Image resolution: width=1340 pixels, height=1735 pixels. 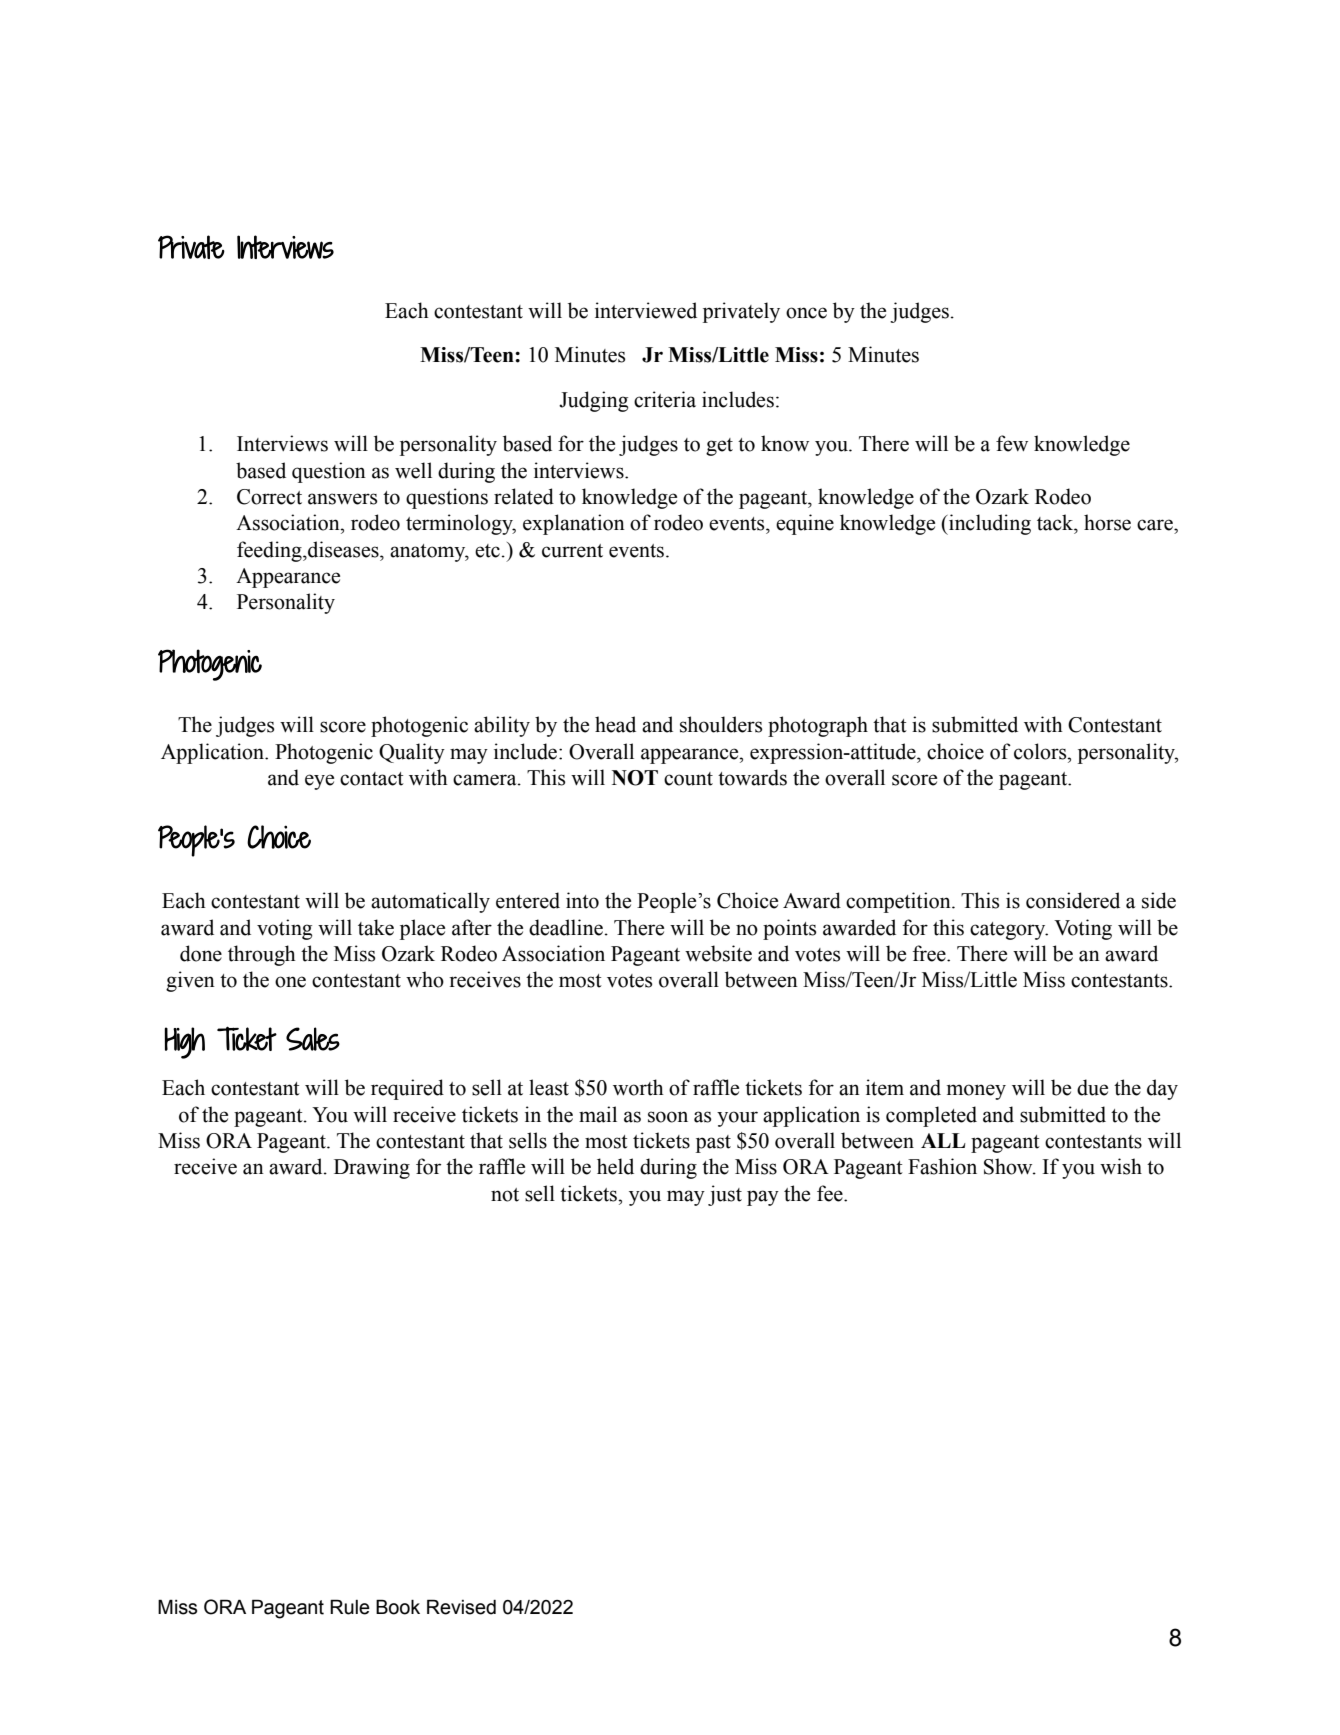 What do you see at coordinates (413, 470) in the screenshot?
I see `well` at bounding box center [413, 470].
